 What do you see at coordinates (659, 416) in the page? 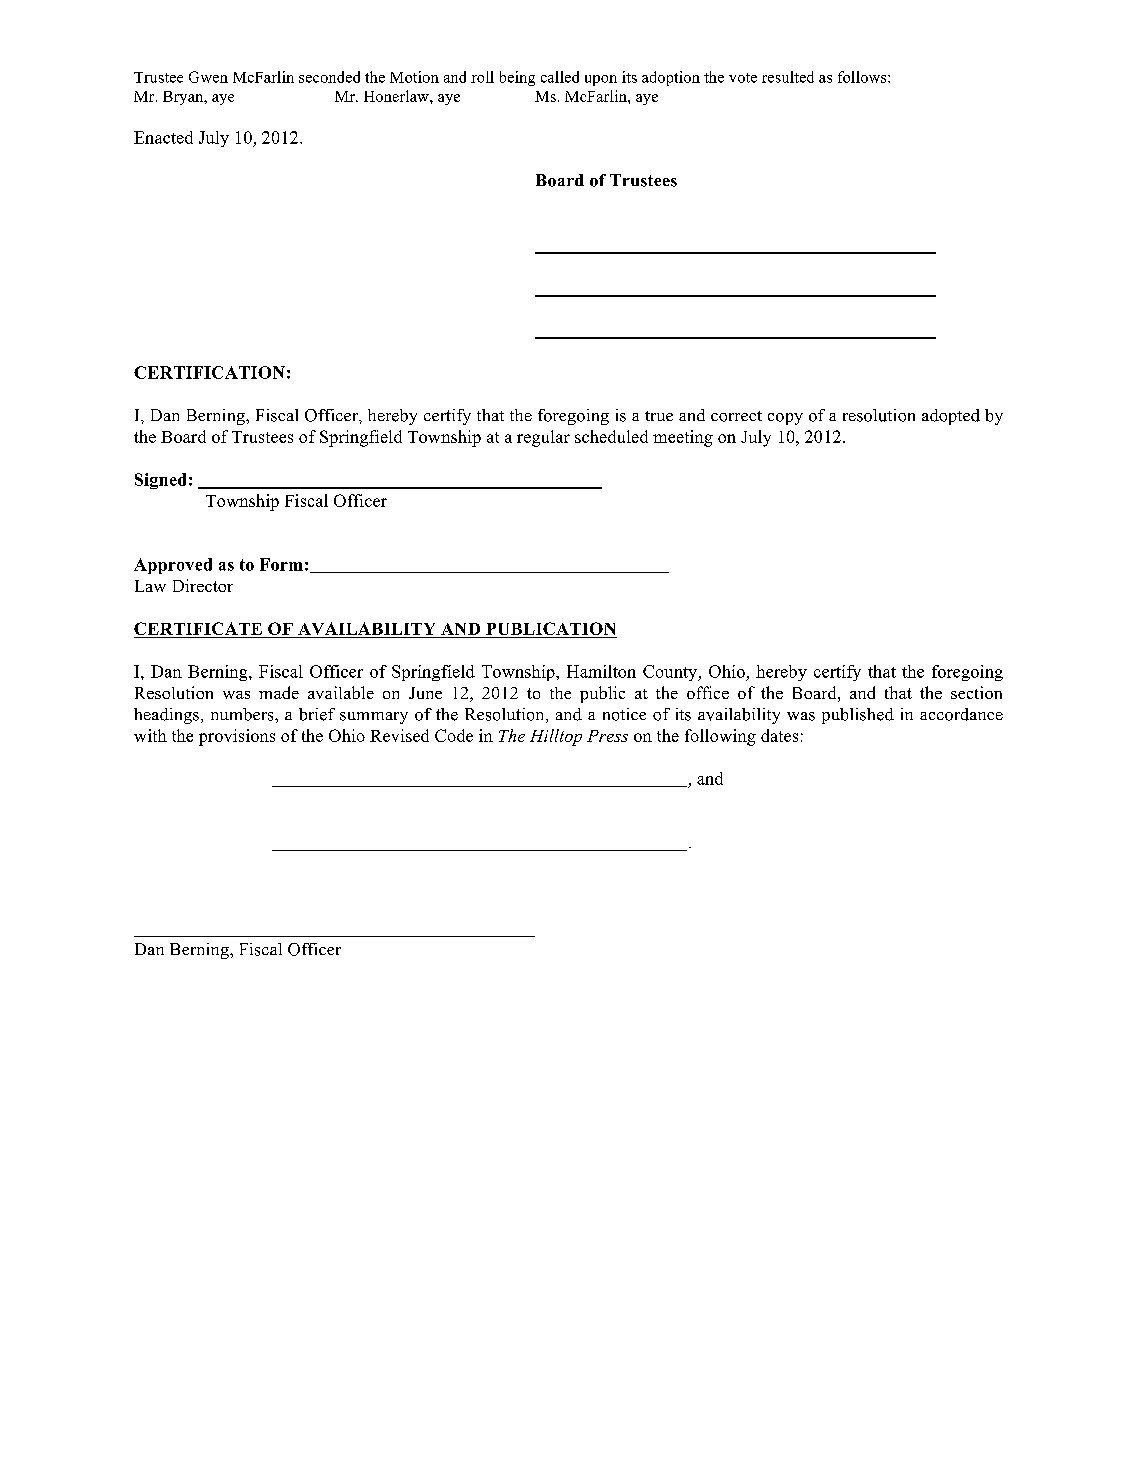
I see `true` at bounding box center [659, 416].
